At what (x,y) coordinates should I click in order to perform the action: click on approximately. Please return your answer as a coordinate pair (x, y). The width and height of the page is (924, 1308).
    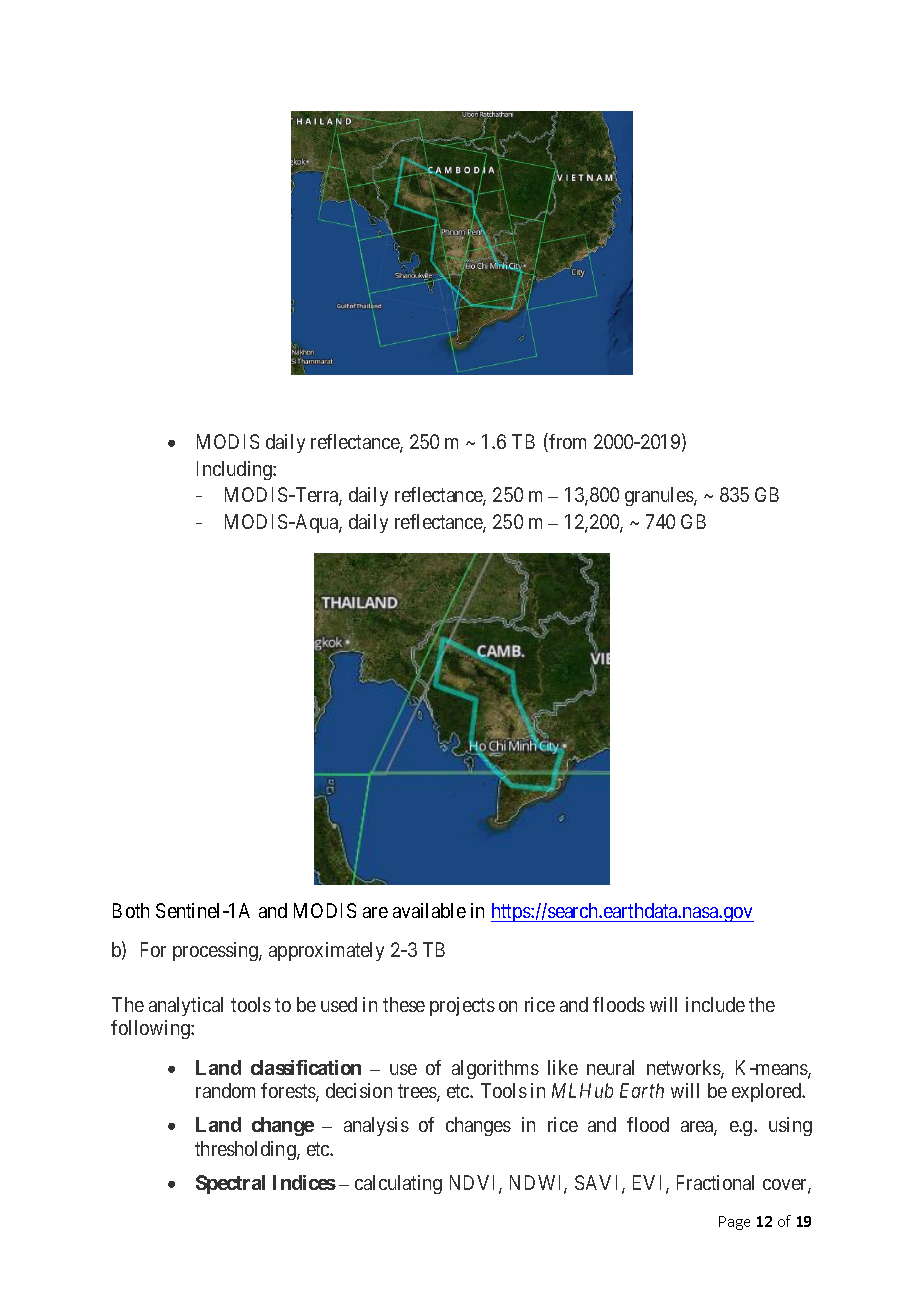
    Looking at the image, I should click on (326, 951).
